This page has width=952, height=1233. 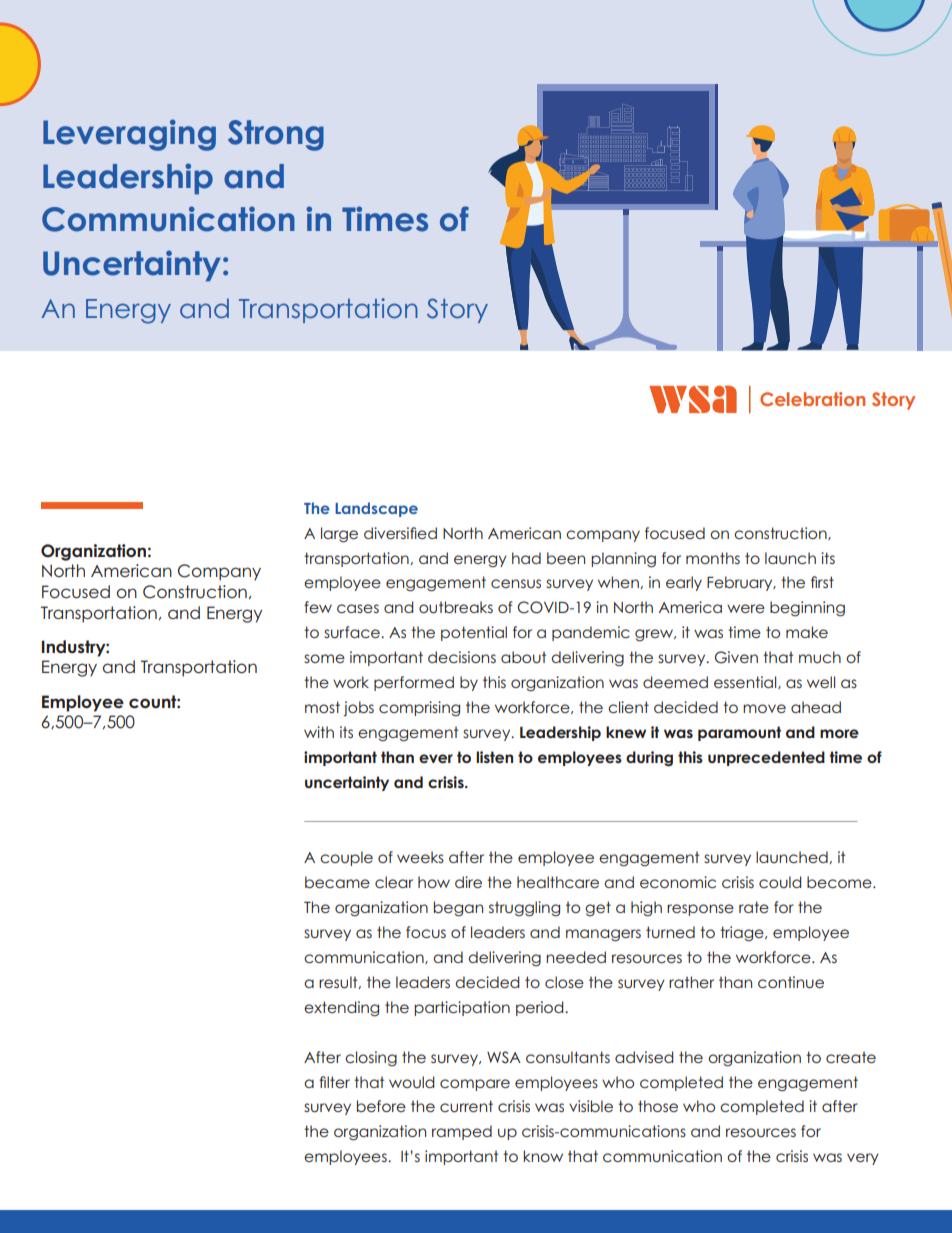 What do you see at coordinates (812, 399) in the page?
I see `Celebration` at bounding box center [812, 399].
